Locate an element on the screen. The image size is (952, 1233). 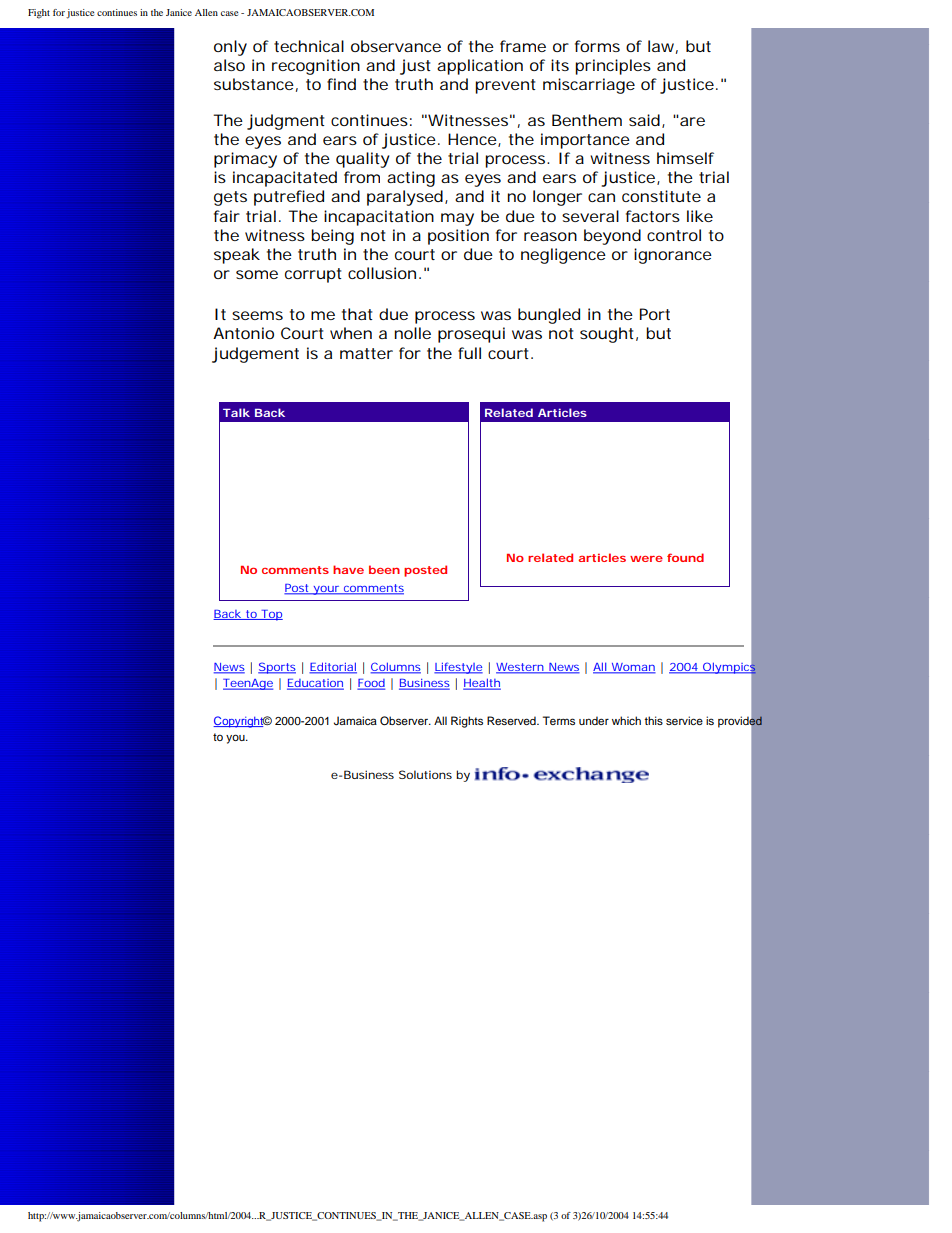
forms is located at coordinates (597, 46).
